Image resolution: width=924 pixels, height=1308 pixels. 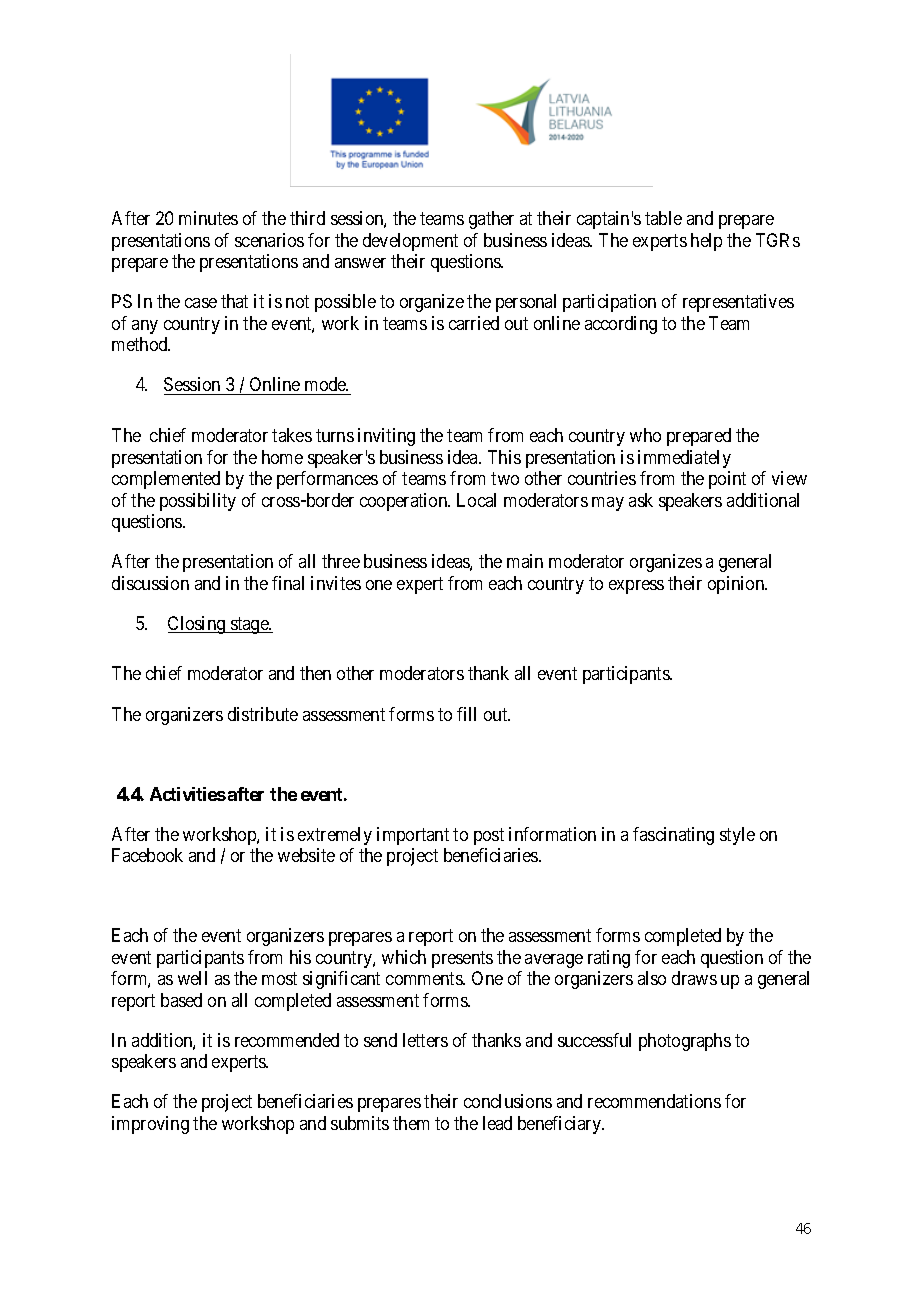 I want to click on opinion, so click(x=737, y=585).
